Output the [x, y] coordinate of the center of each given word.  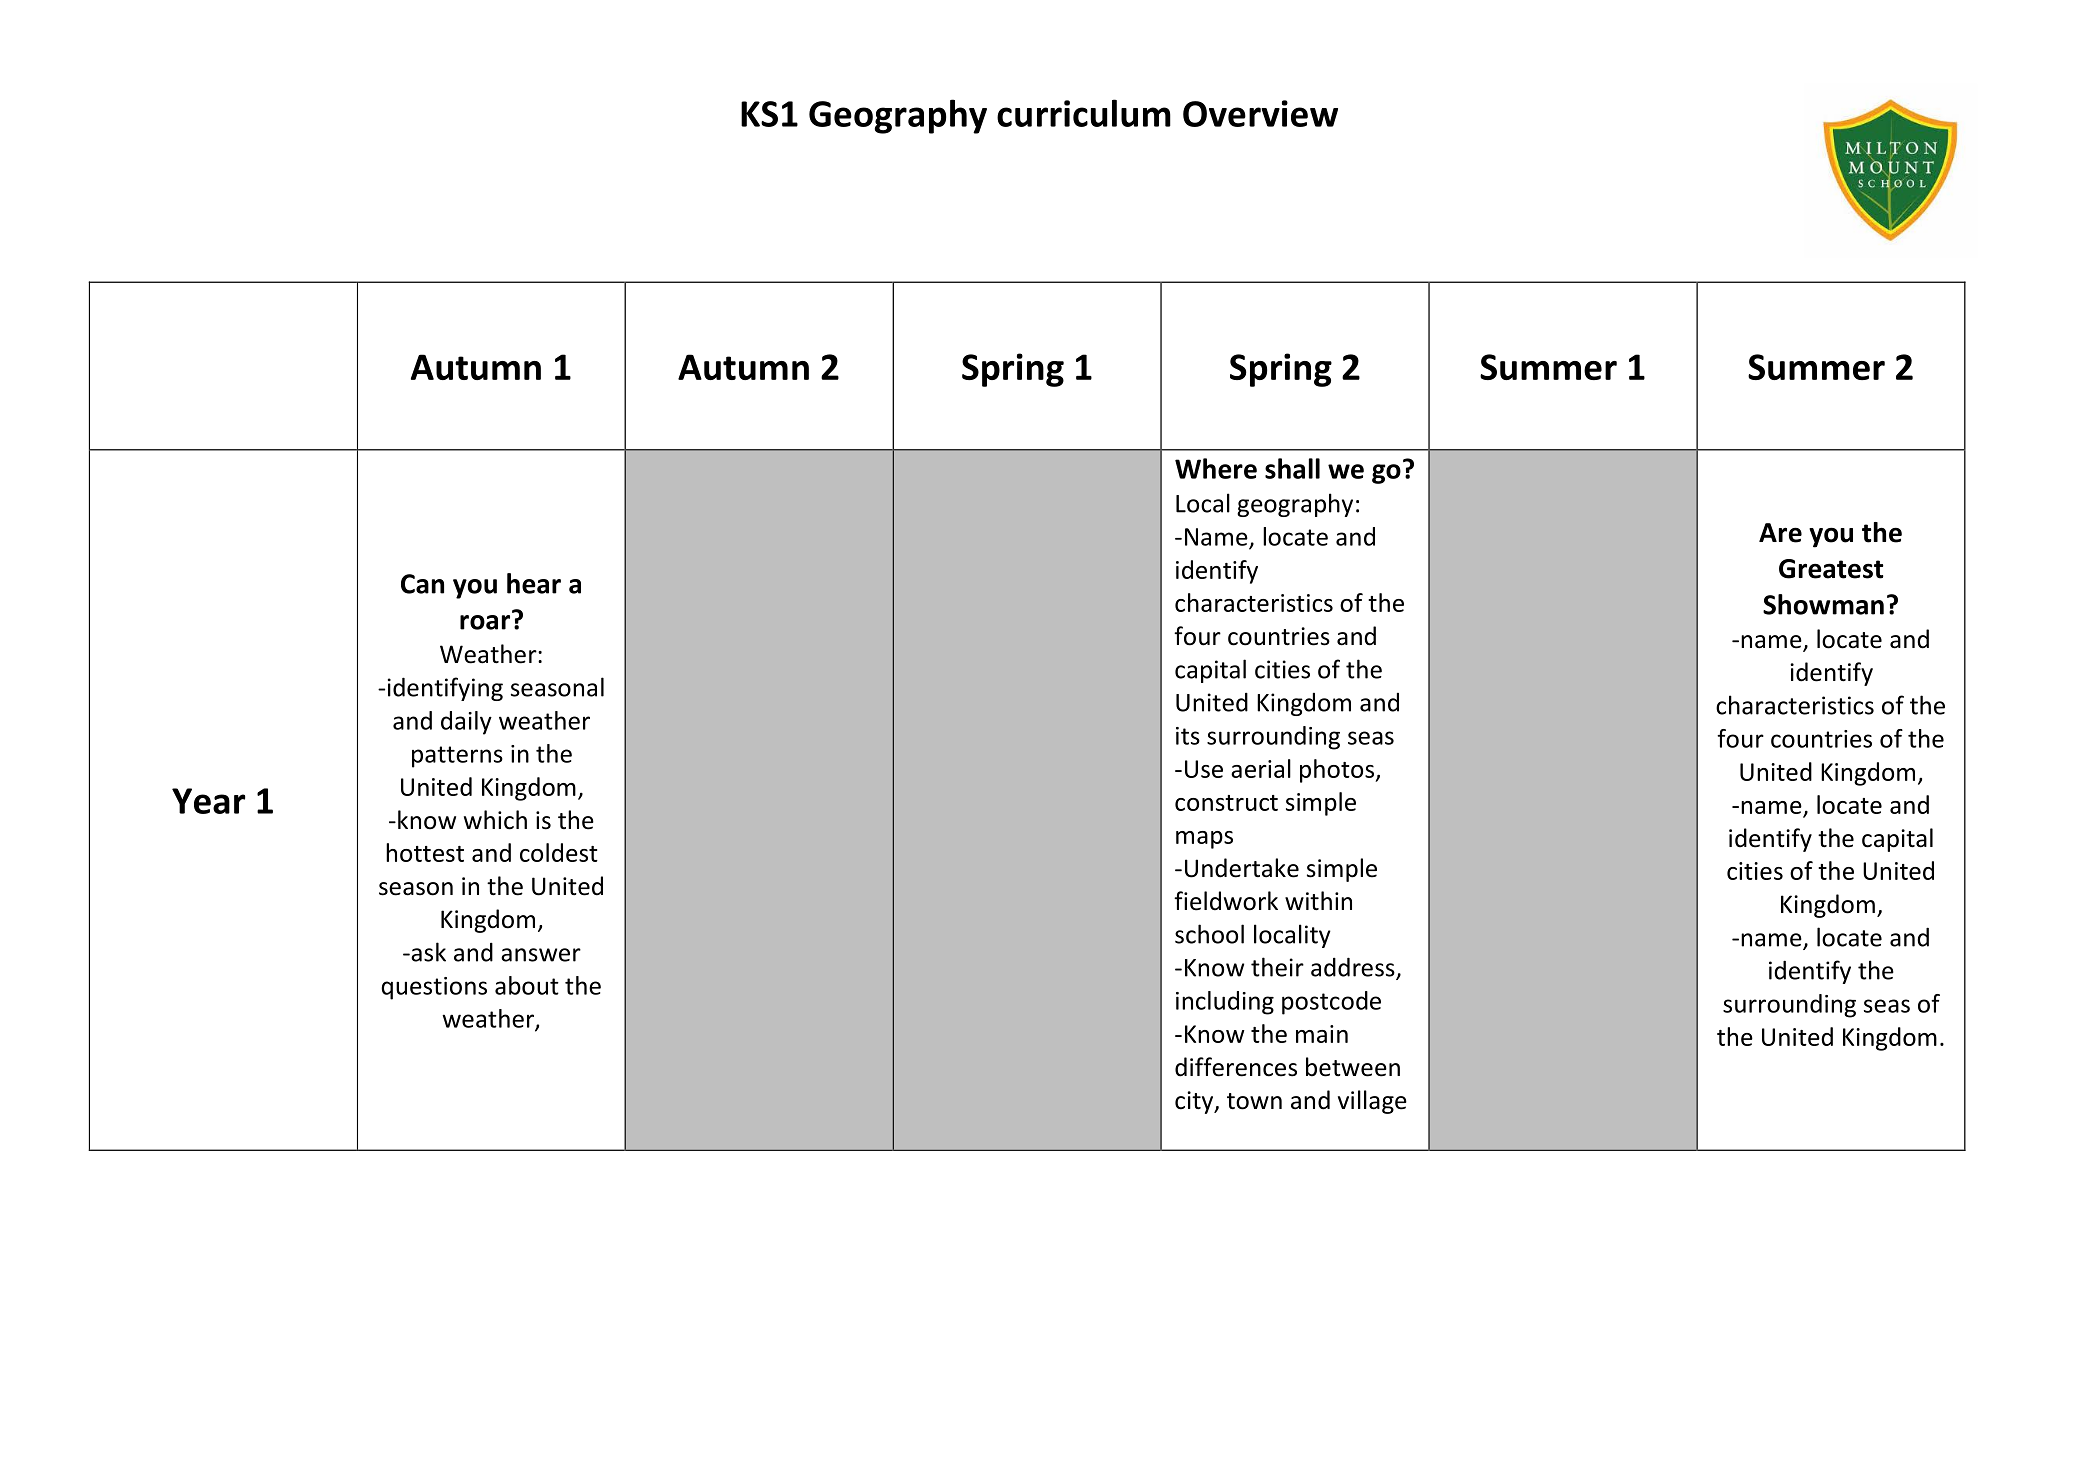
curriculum [1084, 113]
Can [422, 584]
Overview [1260, 113]
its [1188, 736]
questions [434, 988]
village [1372, 1102]
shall [1292, 468]
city [1195, 1102]
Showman [1823, 604]
